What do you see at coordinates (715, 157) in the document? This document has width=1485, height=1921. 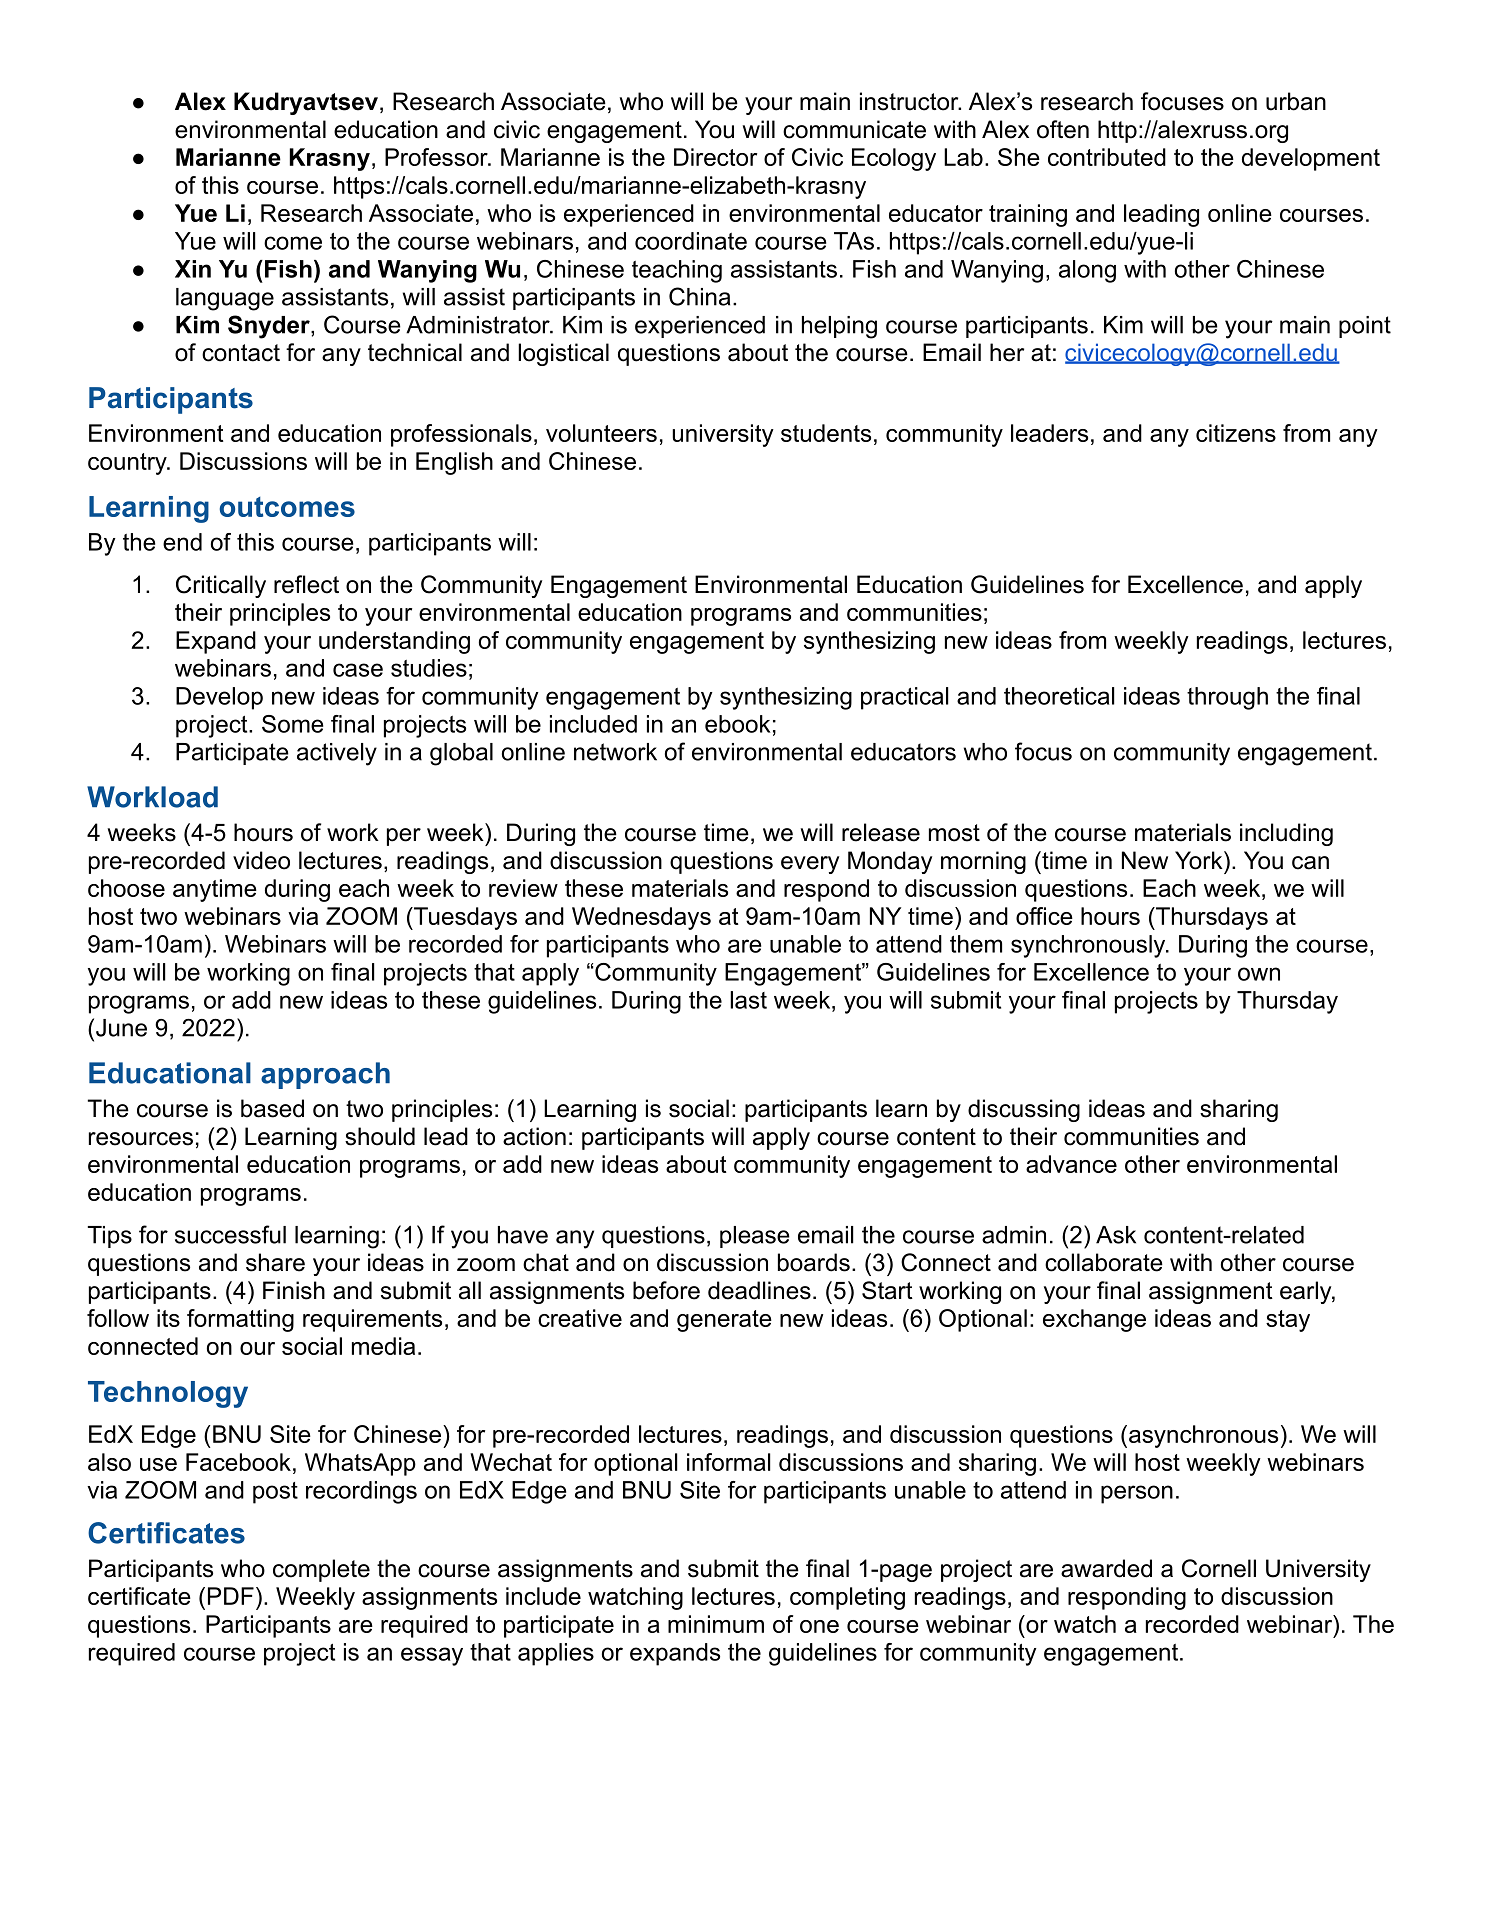 I see `Director` at bounding box center [715, 157].
